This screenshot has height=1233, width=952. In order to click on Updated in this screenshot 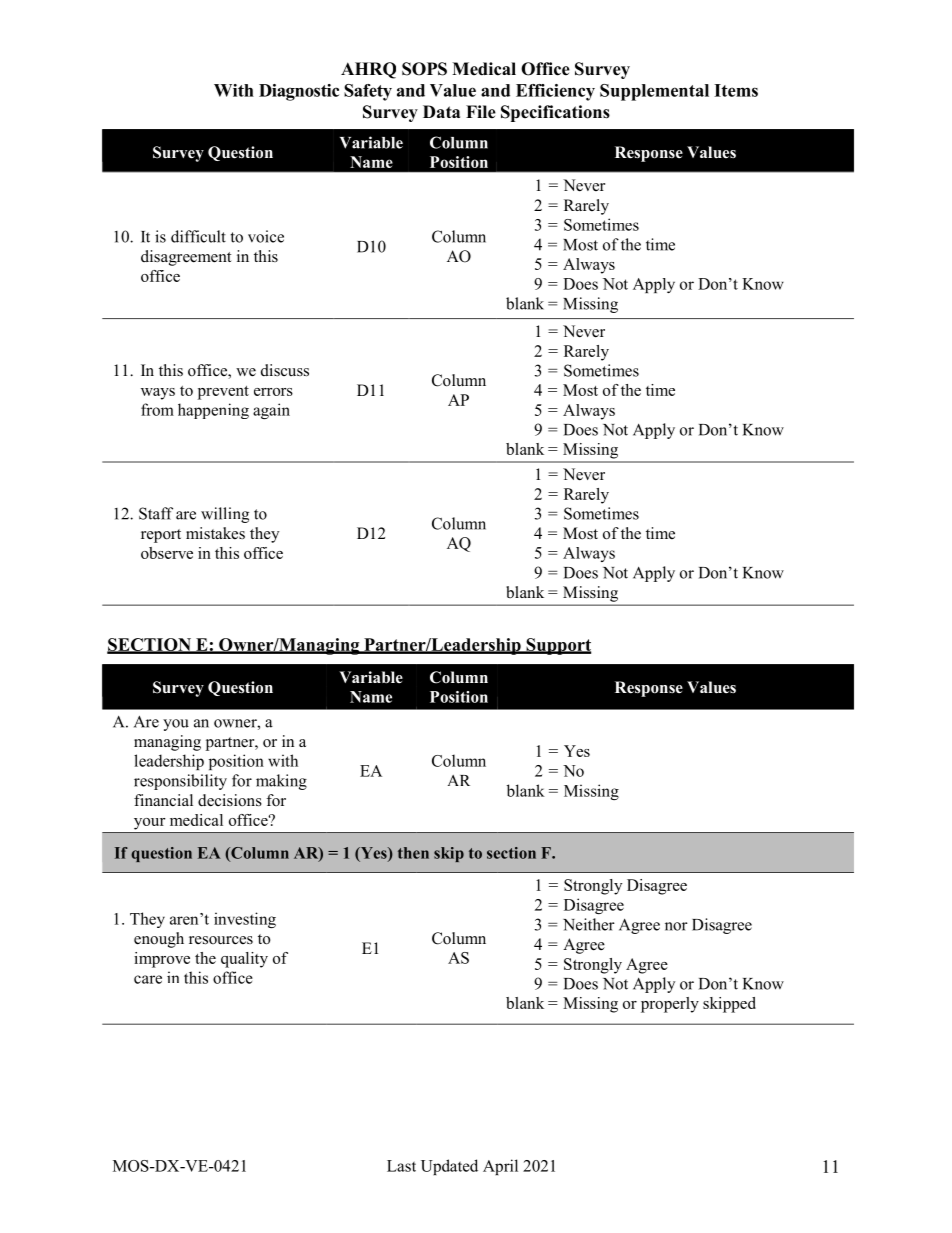, I will do `click(449, 1167)`.
